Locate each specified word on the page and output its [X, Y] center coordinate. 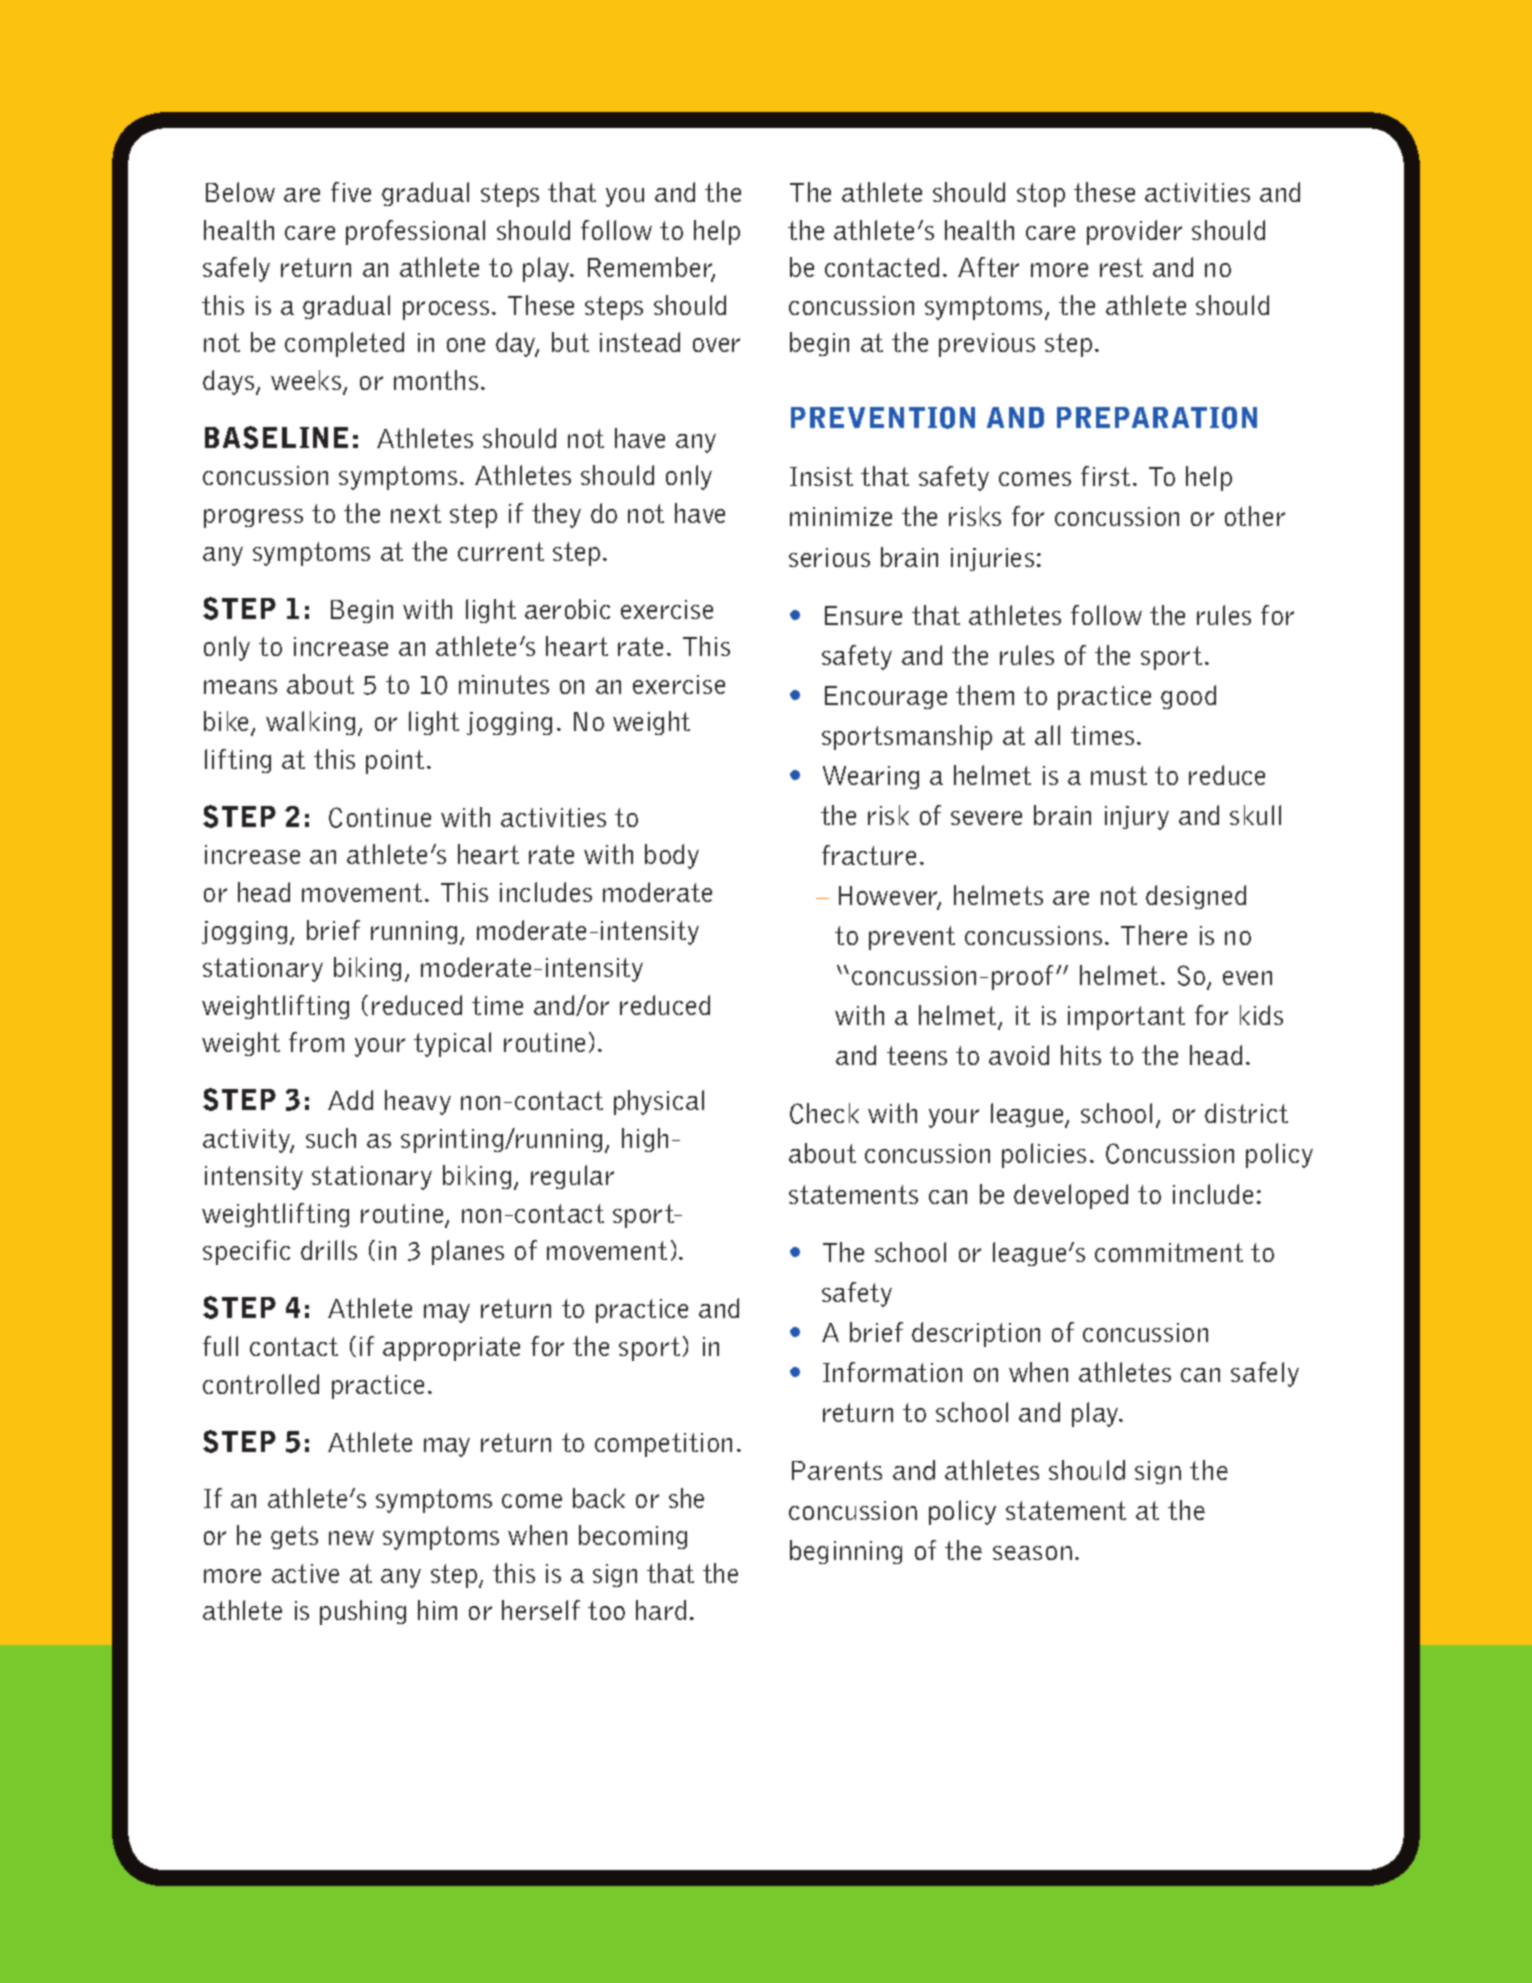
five [351, 192]
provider [1134, 232]
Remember [651, 268]
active [305, 1573]
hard [661, 1610]
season [1032, 1553]
